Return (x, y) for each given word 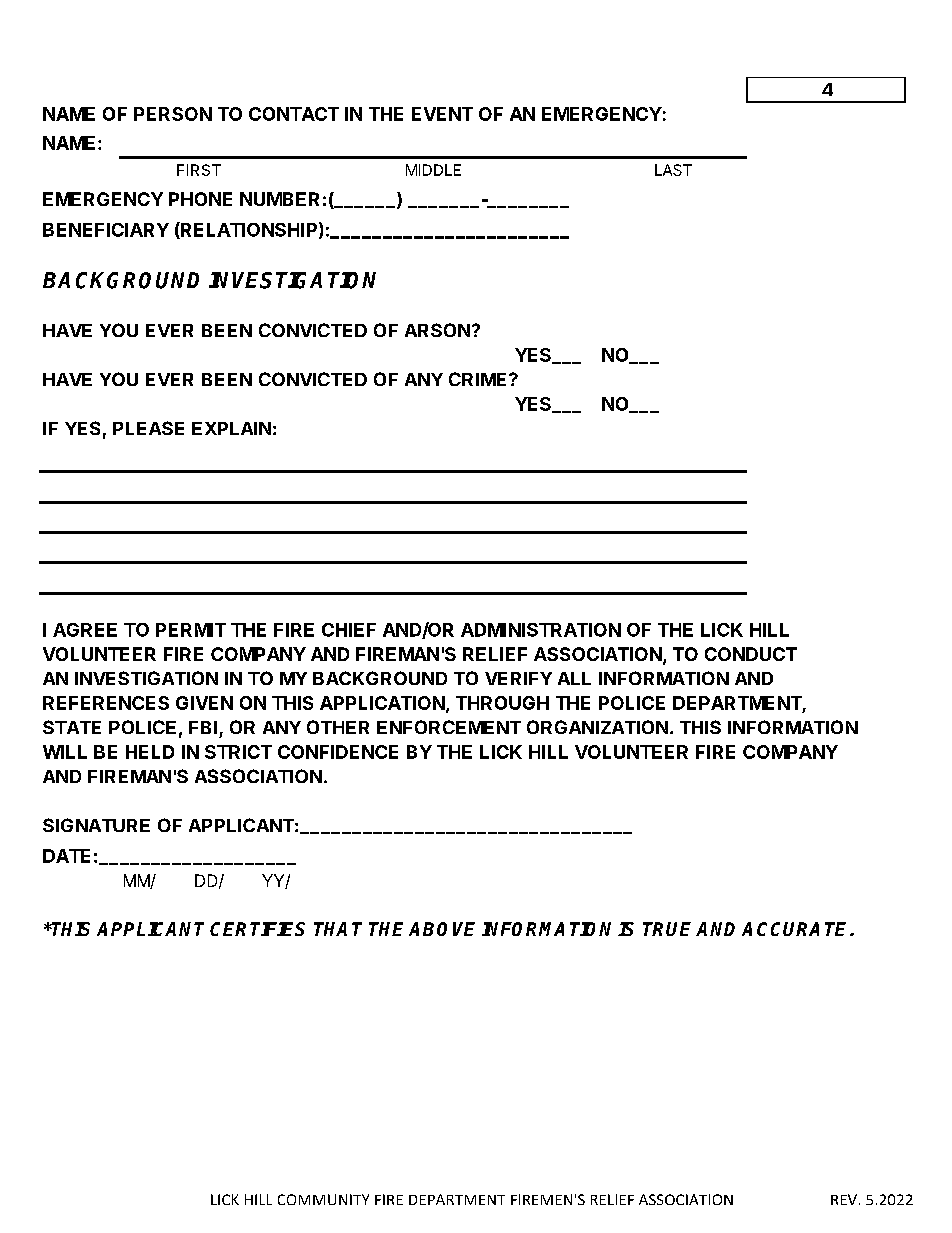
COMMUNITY (323, 1199)
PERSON (173, 114)
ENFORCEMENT (449, 727)
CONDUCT (751, 654)
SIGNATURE (96, 825)
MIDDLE (433, 170)
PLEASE (148, 428)
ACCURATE (796, 929)
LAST (673, 170)
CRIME (479, 379)
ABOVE (442, 929)
